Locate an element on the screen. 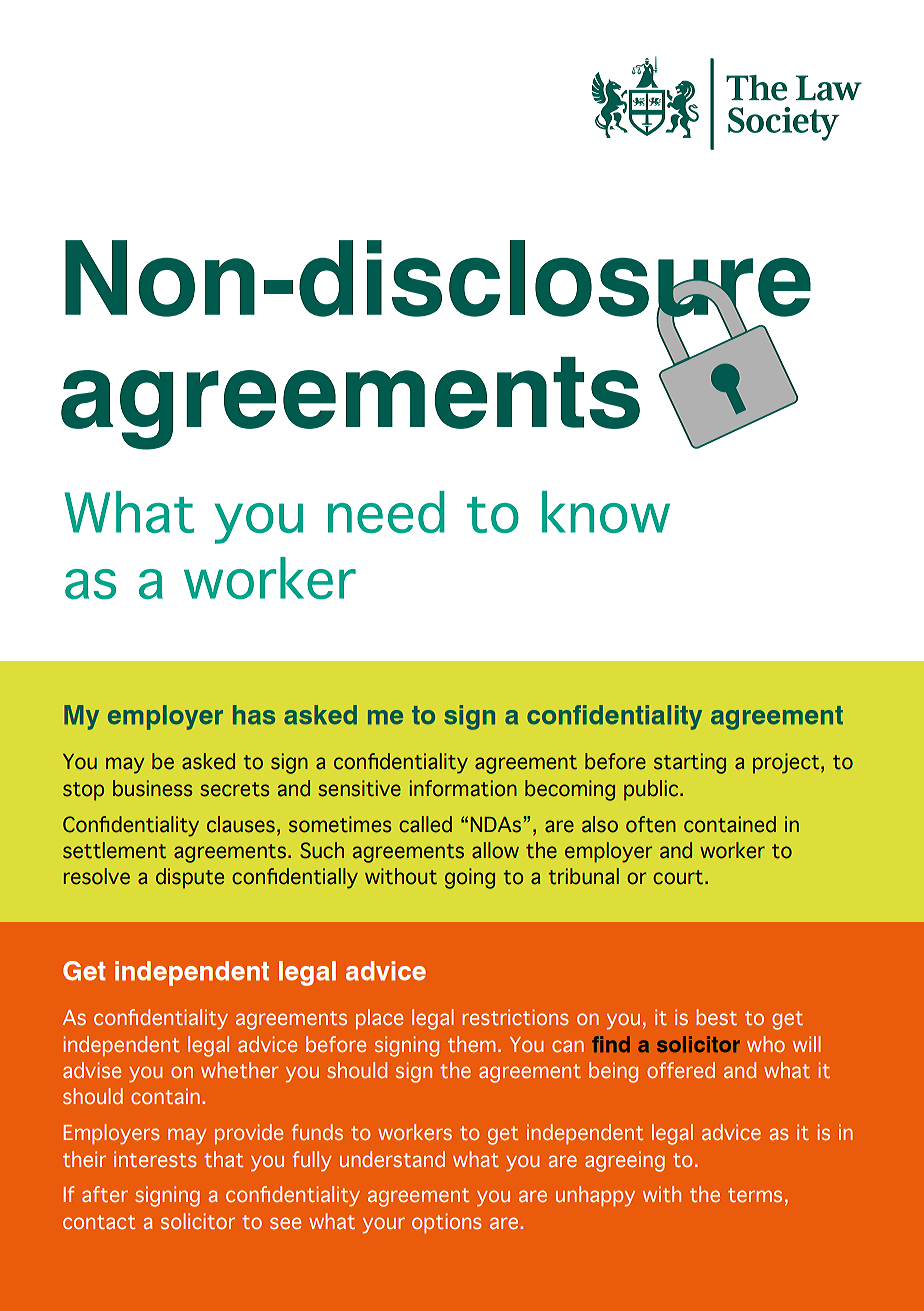  information is located at coordinates (463, 788).
